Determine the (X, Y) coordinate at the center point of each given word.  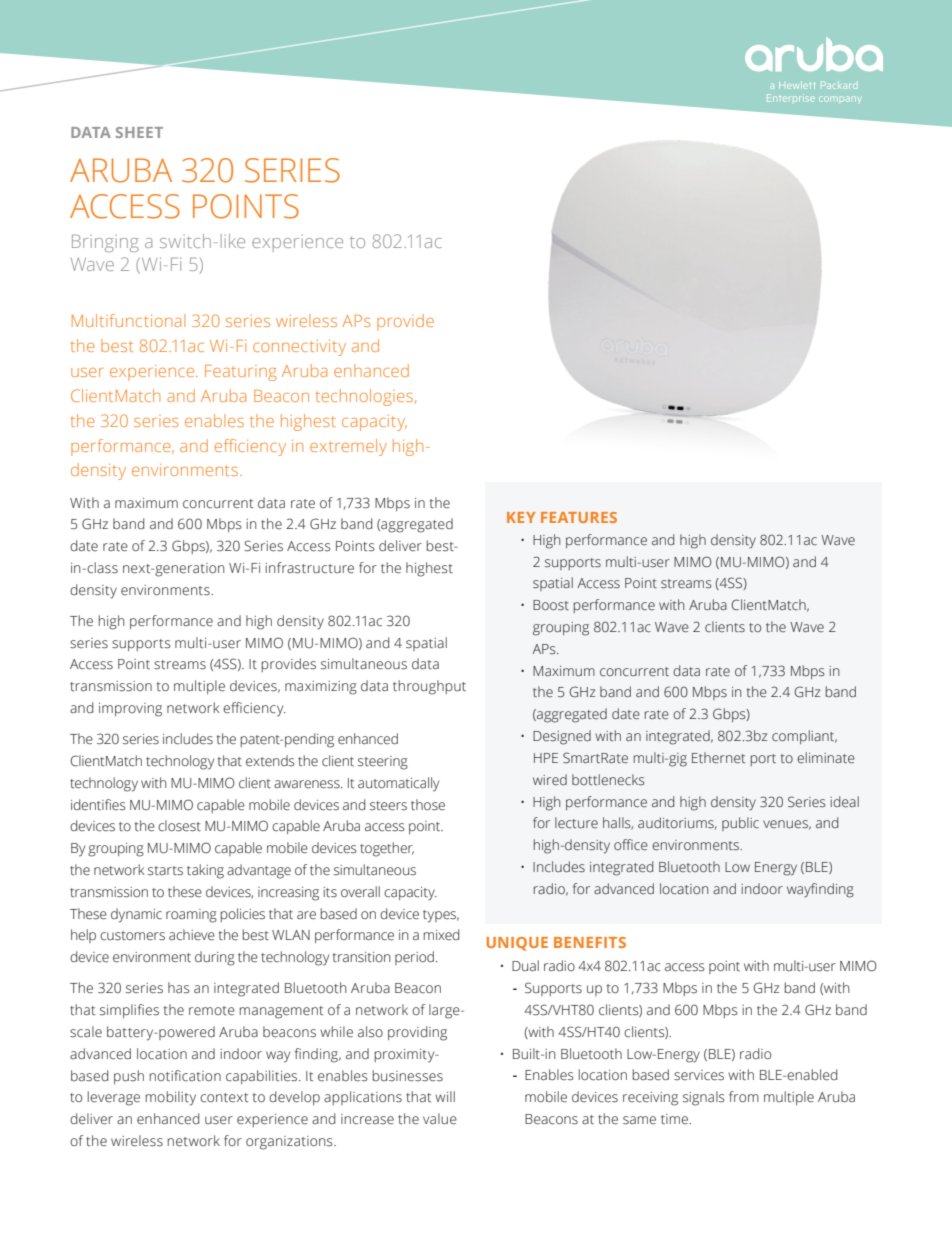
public (740, 824)
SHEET (139, 132)
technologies (364, 397)
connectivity (299, 348)
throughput (429, 687)
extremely (348, 447)
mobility (171, 1098)
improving (130, 710)
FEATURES (579, 517)
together (387, 849)
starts (165, 871)
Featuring (241, 373)
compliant (804, 737)
